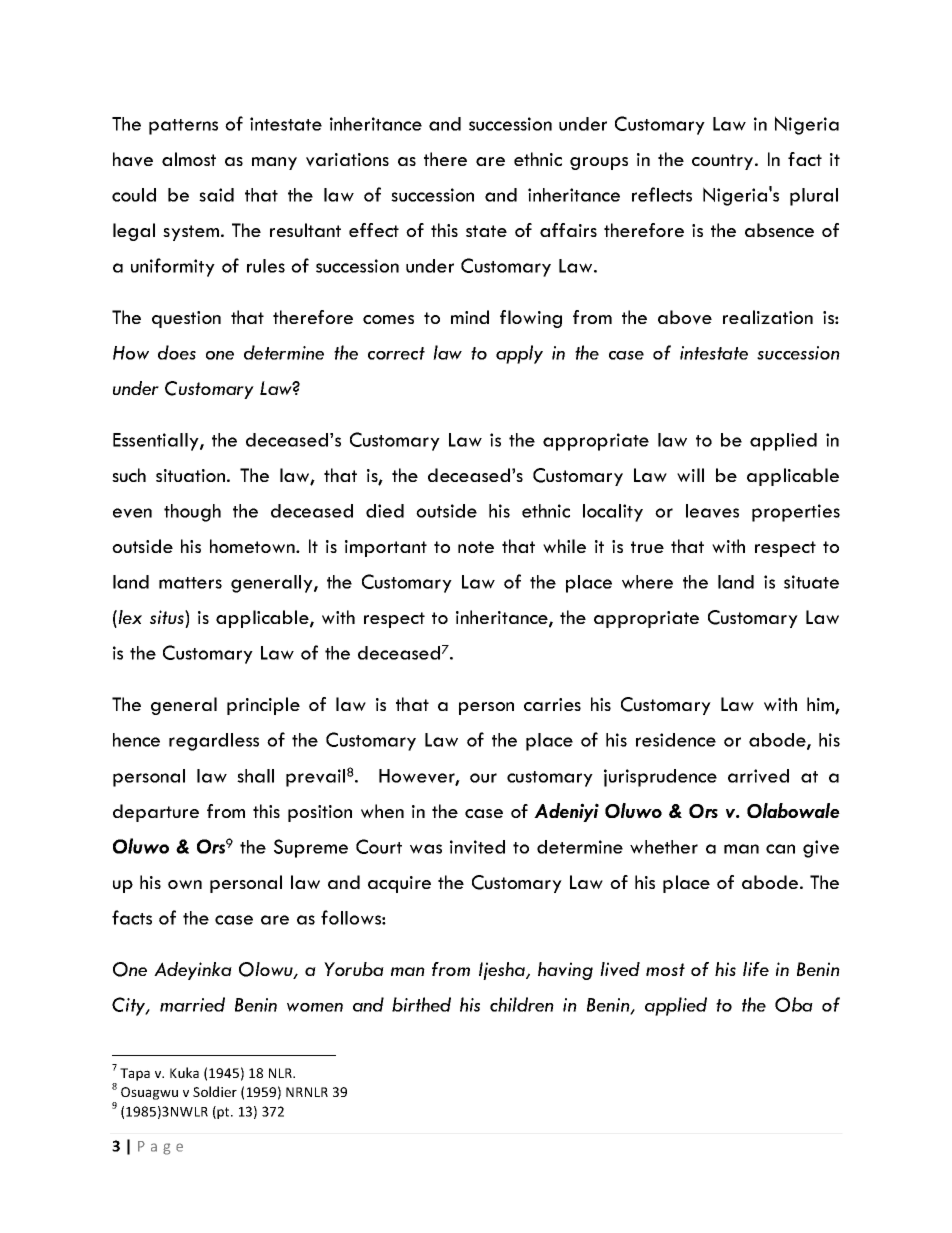  What do you see at coordinates (724, 162) in the screenshot?
I see `country` at bounding box center [724, 162].
